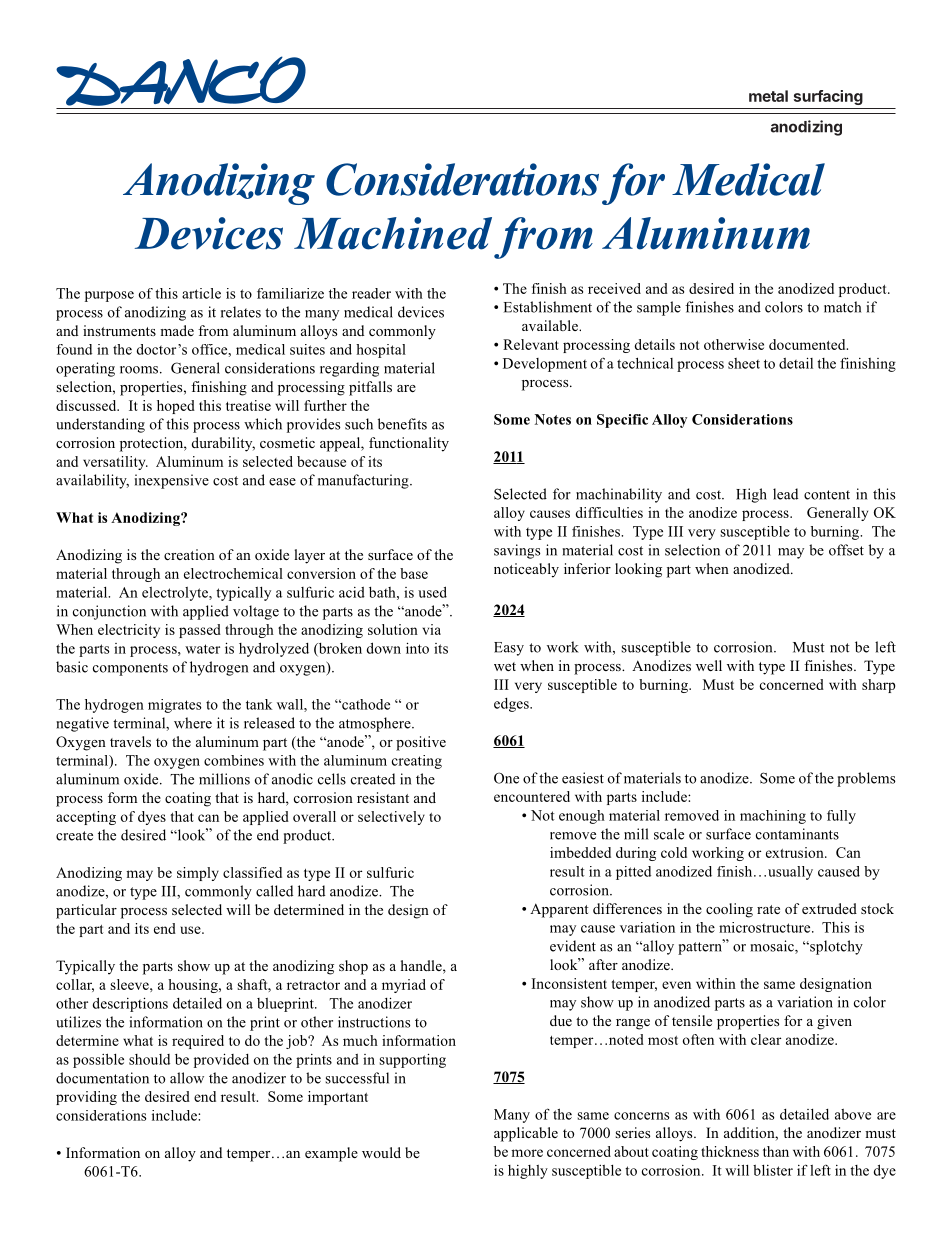 Image resolution: width=952 pixels, height=1233 pixels. What do you see at coordinates (393, 233) in the screenshot?
I see `Machined` at bounding box center [393, 233].
